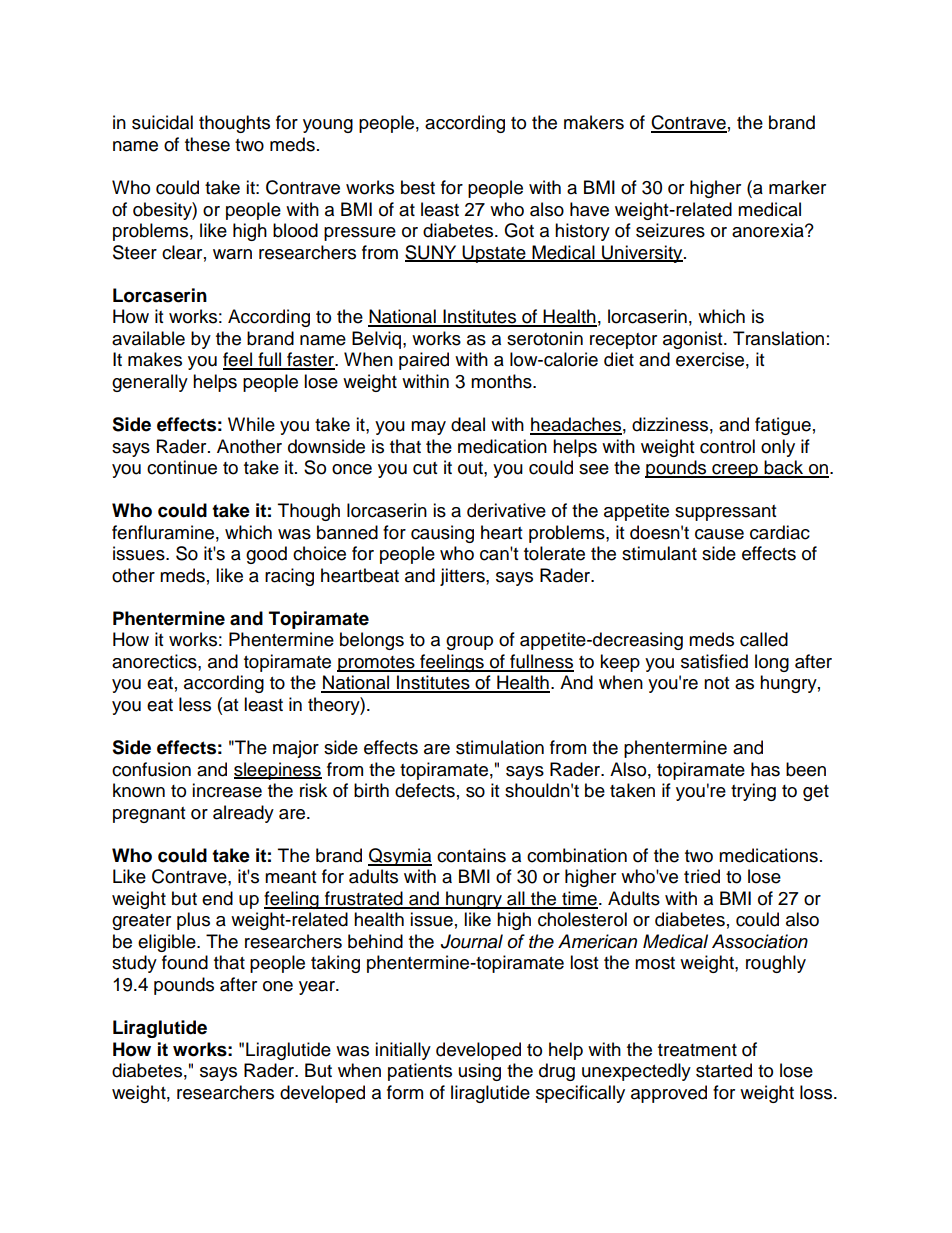  Describe the element at coordinates (148, 338) in the screenshot. I see `available` at that location.
